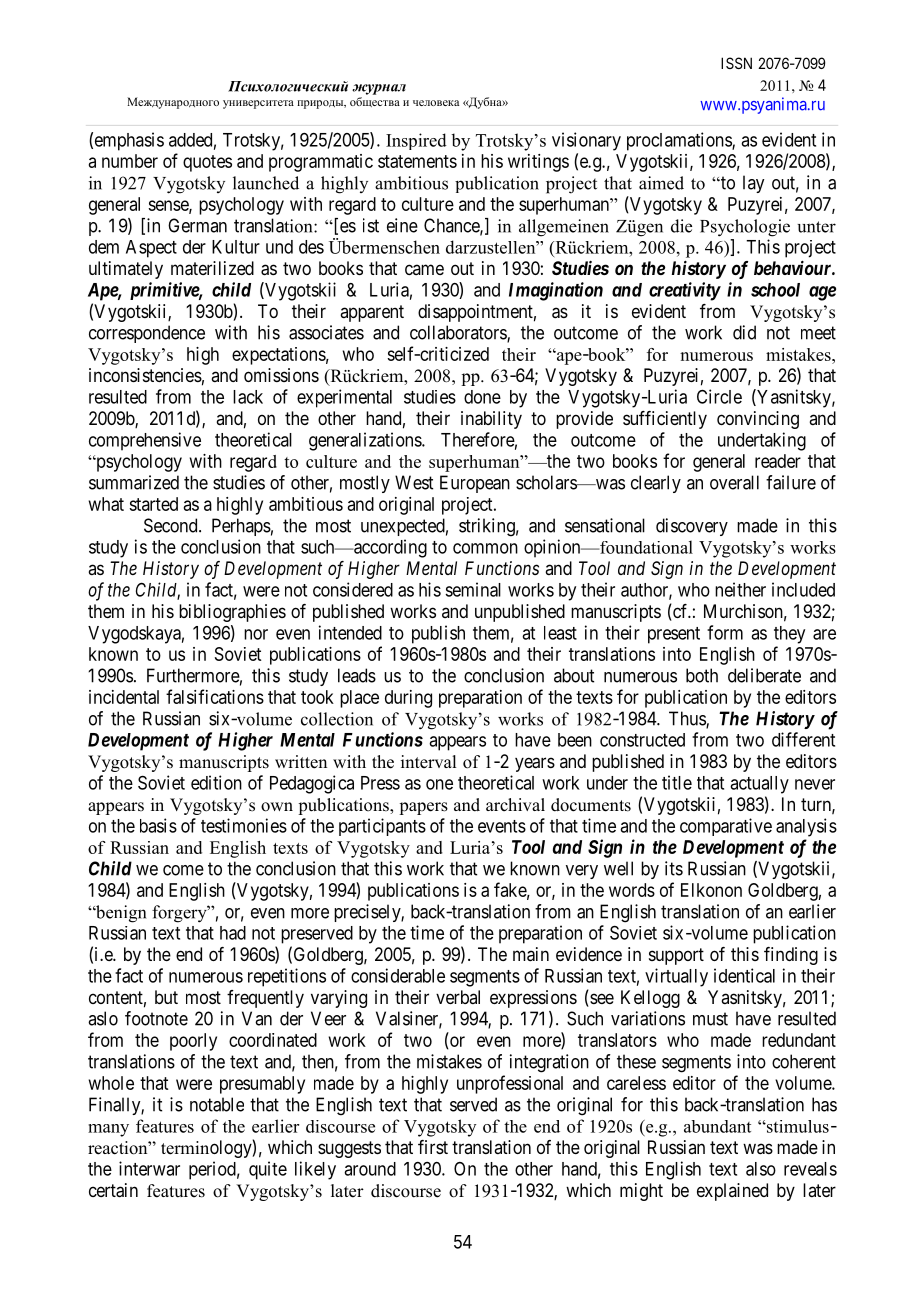 The height and width of the page is (1308, 924). What do you see at coordinates (725, 632) in the page?
I see `form` at bounding box center [725, 632].
